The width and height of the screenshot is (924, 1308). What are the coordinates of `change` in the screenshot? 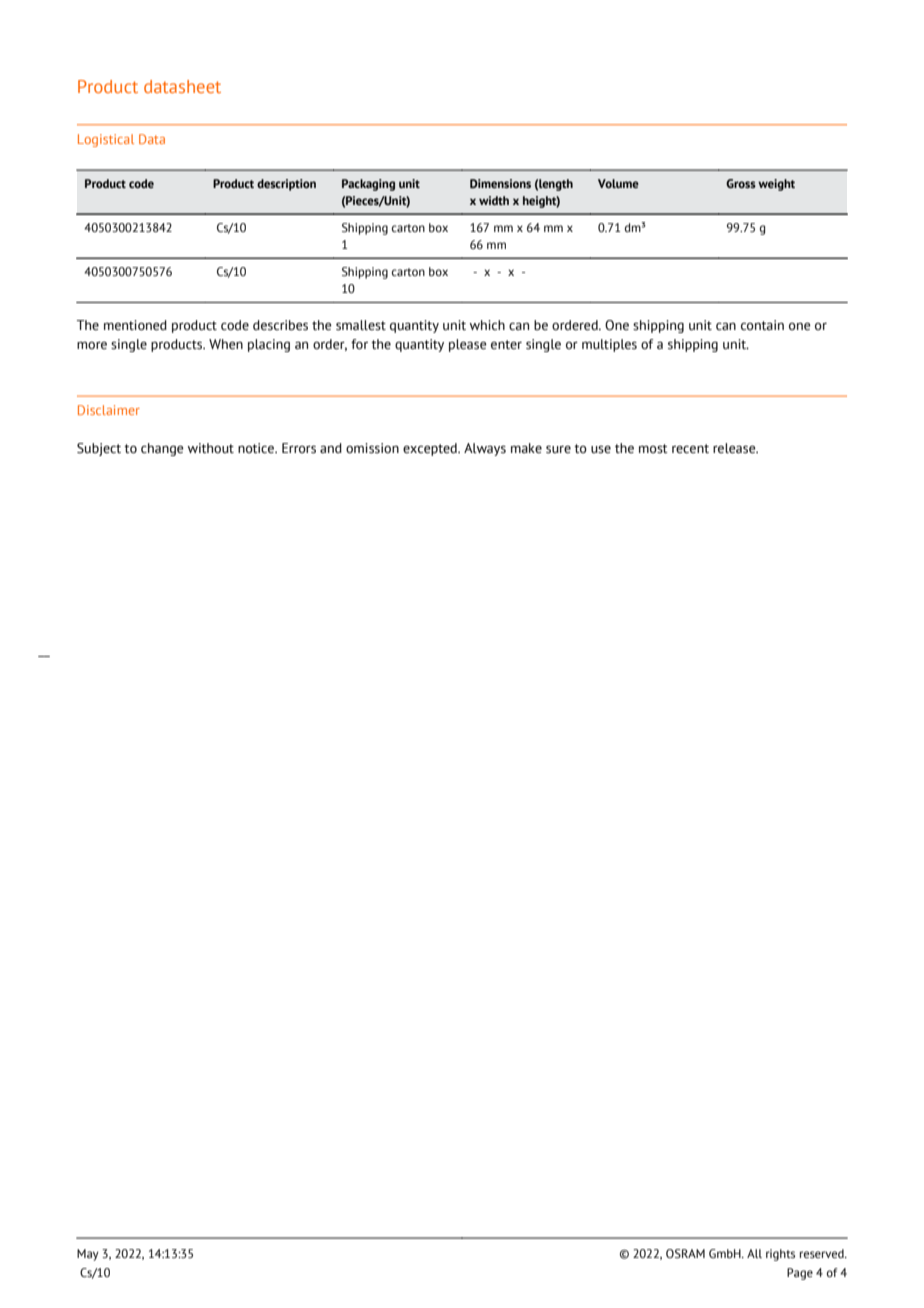 It's located at (162, 449).
